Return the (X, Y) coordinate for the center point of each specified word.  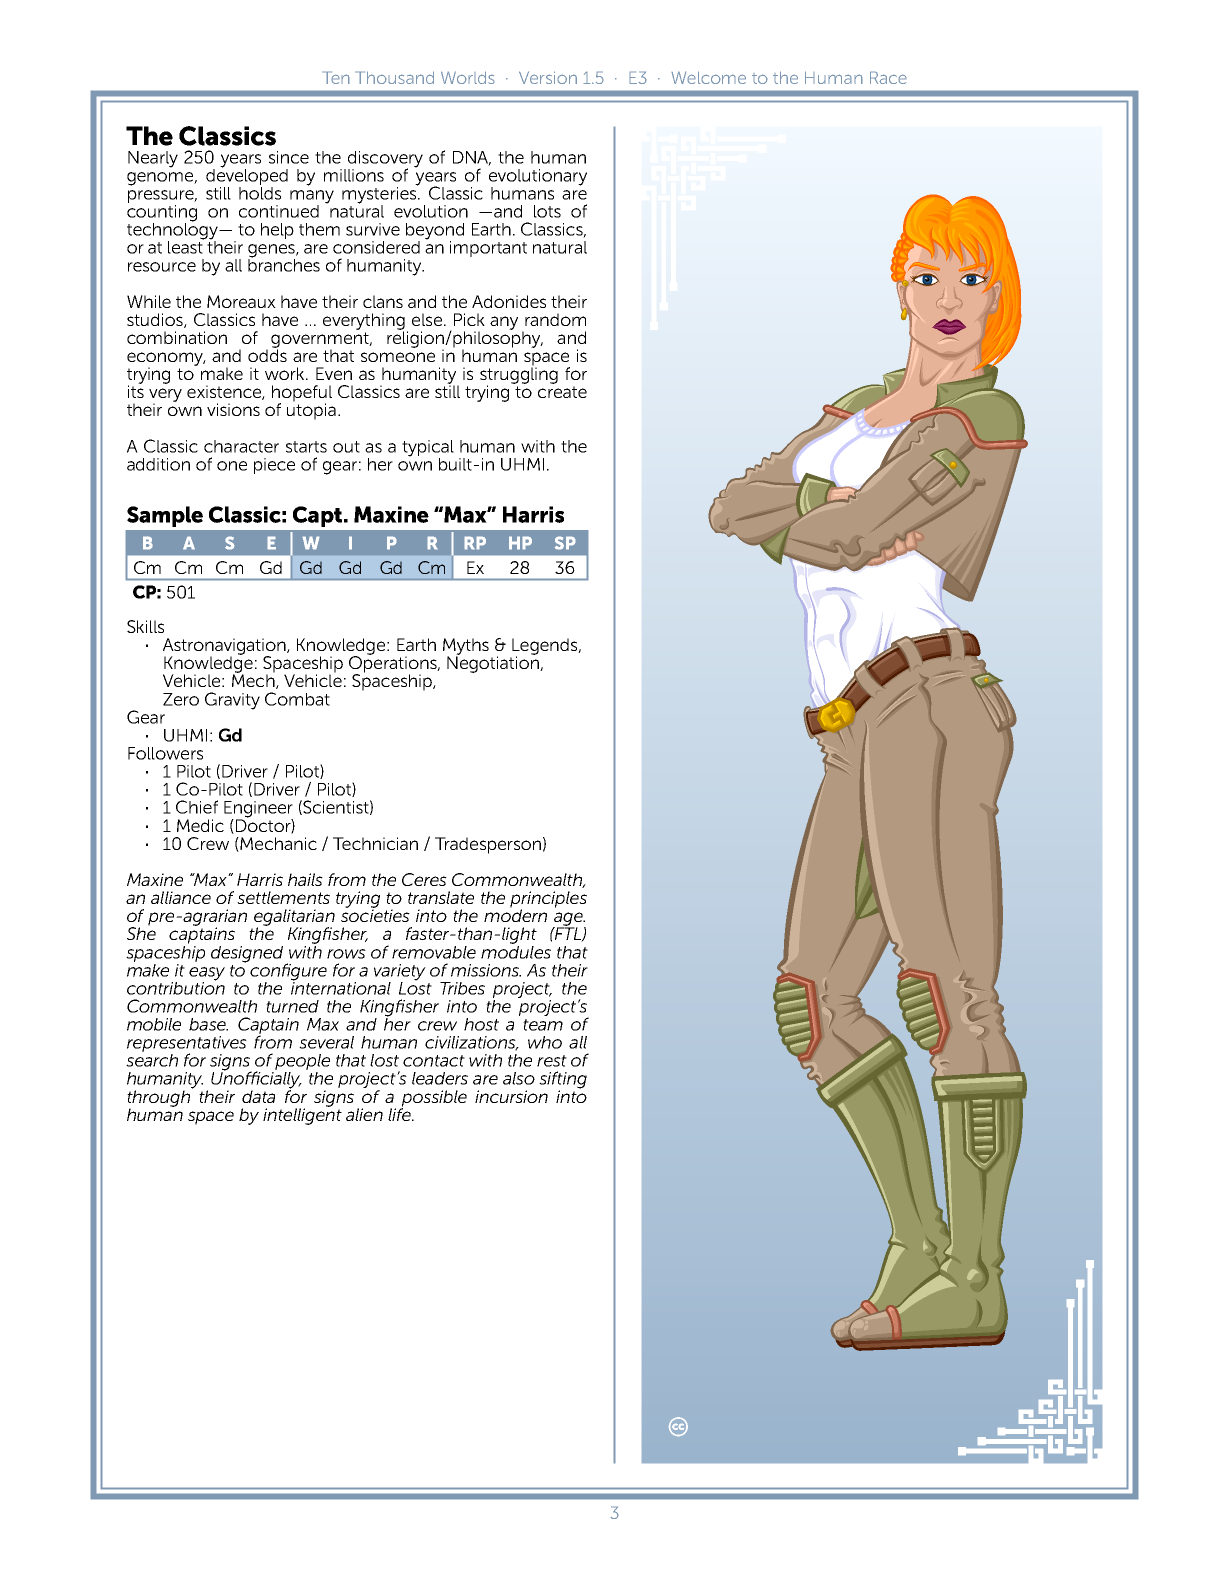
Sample (165, 516)
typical (428, 449)
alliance (181, 897)
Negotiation (494, 663)
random (555, 319)
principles (548, 900)
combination (177, 337)
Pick (469, 319)
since (289, 157)
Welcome (708, 77)
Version (548, 77)
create (562, 392)
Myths (466, 647)
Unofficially (256, 1080)
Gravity (232, 701)
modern (515, 914)
